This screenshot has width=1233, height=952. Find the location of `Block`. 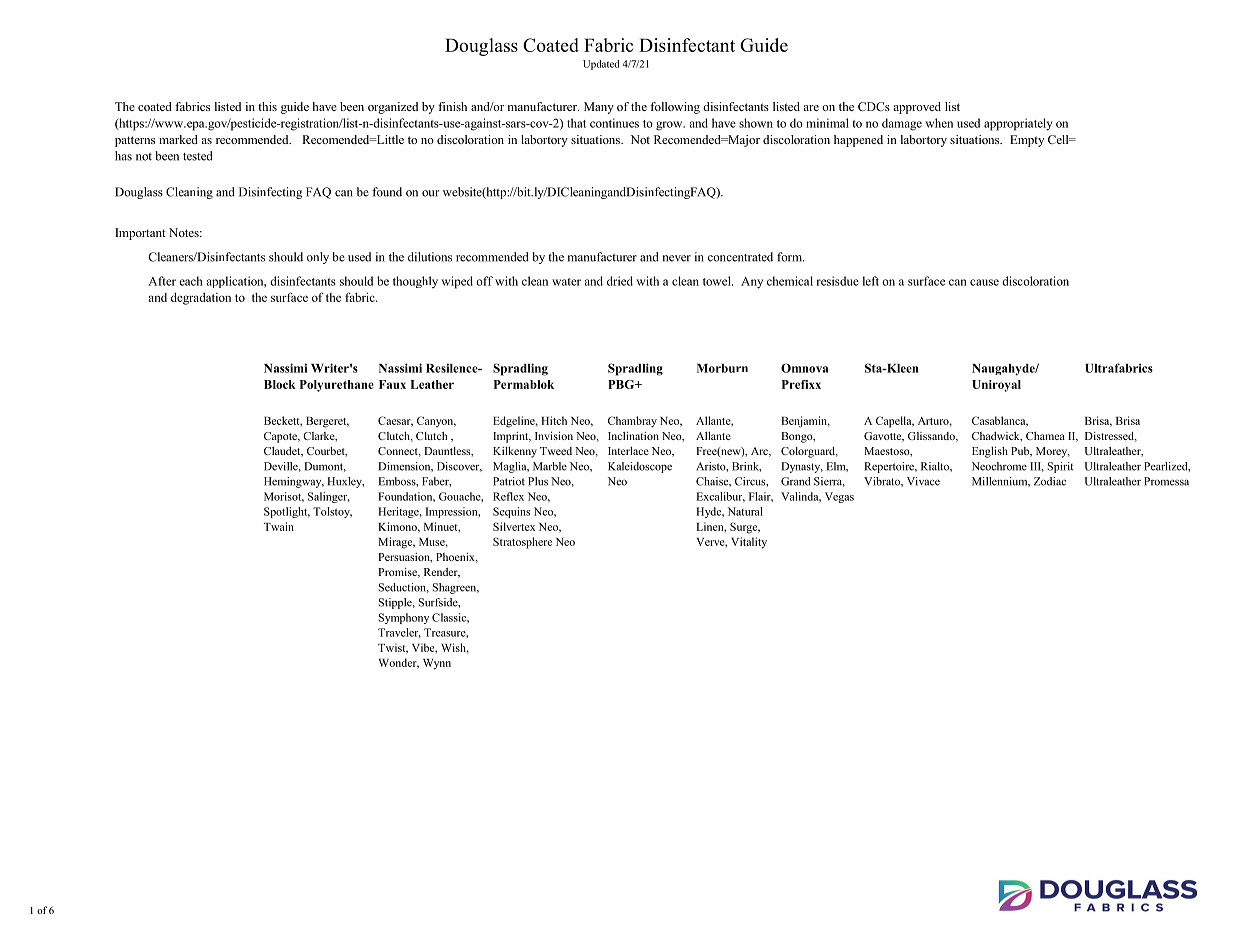

Block is located at coordinates (280, 384).
